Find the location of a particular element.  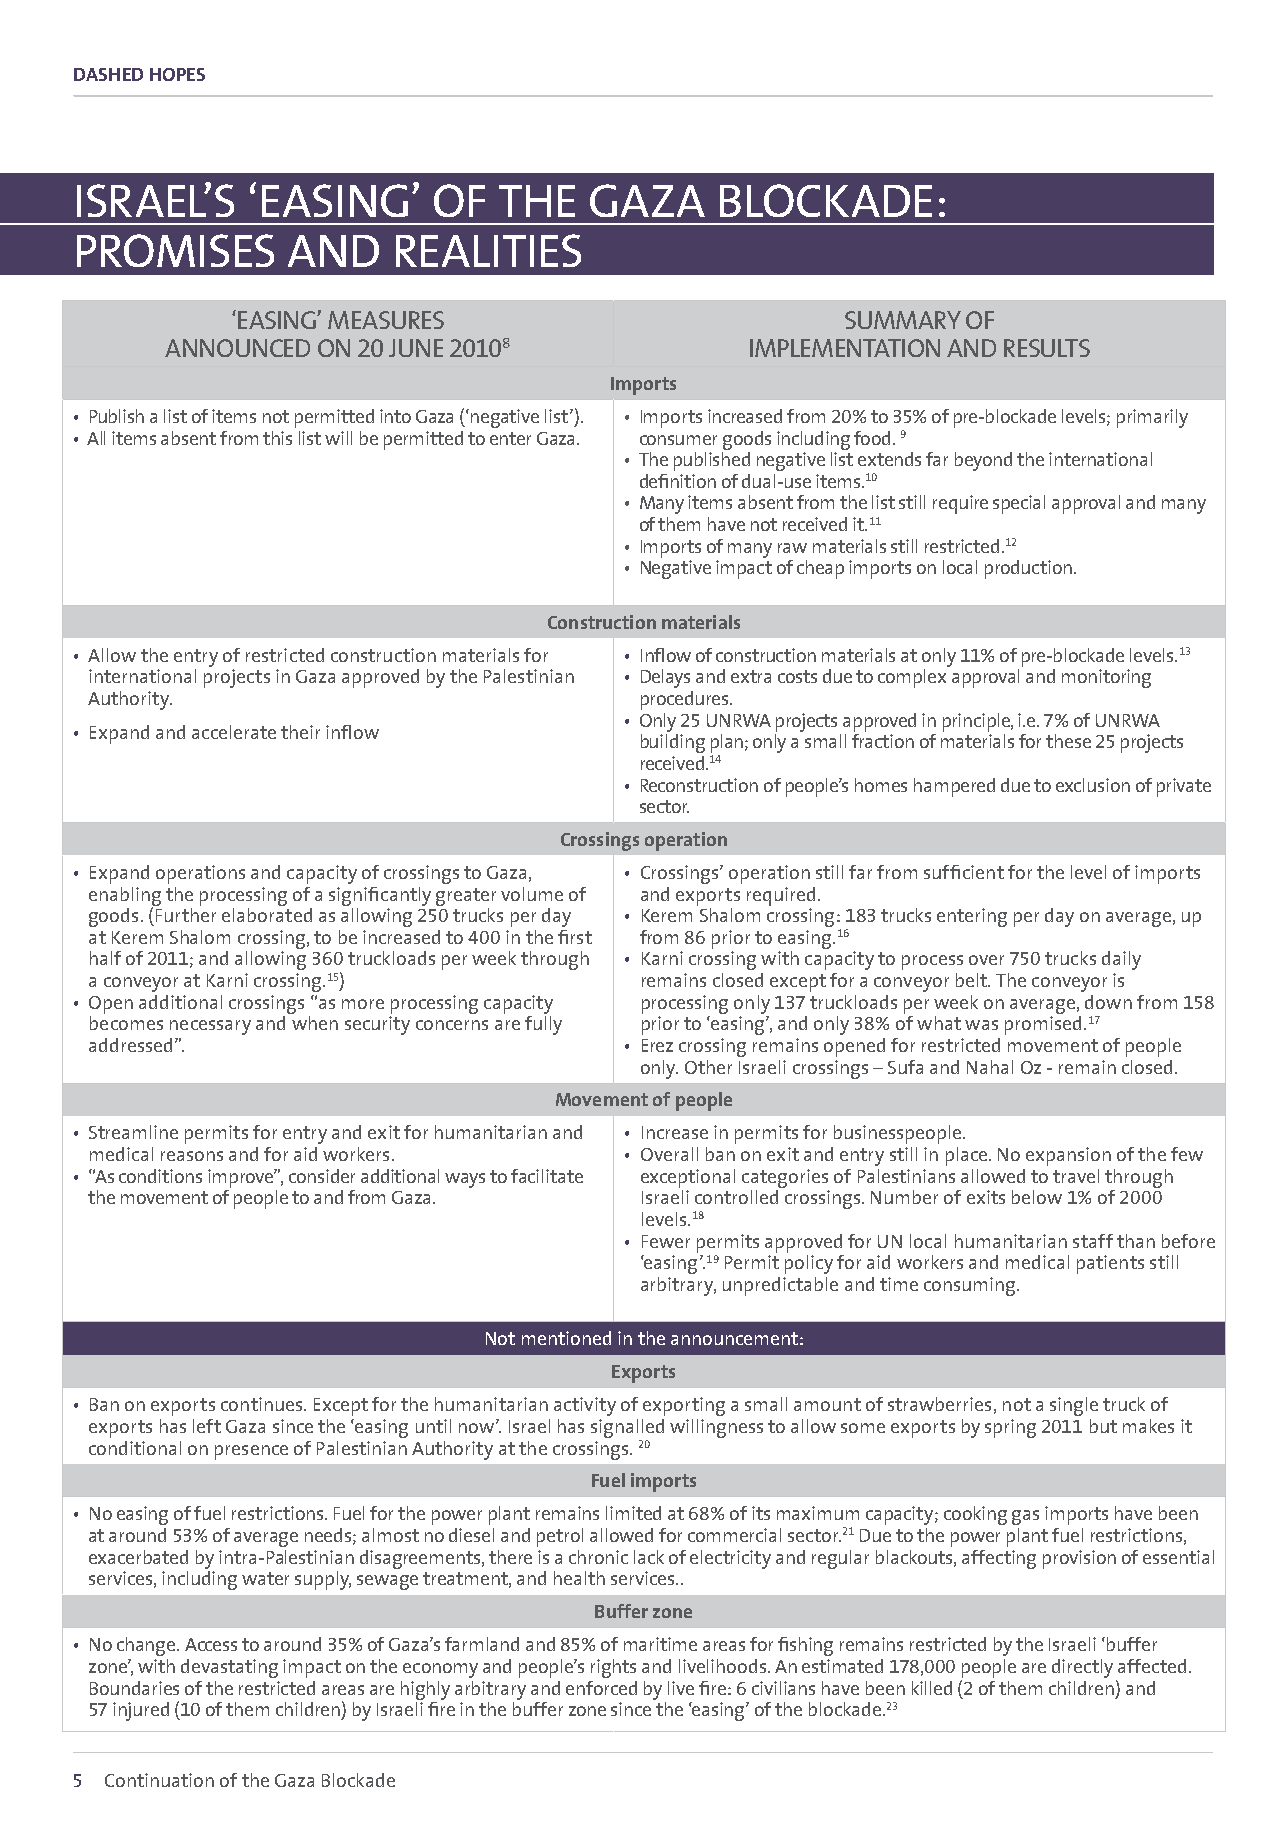

reasons is located at coordinates (192, 1156).
